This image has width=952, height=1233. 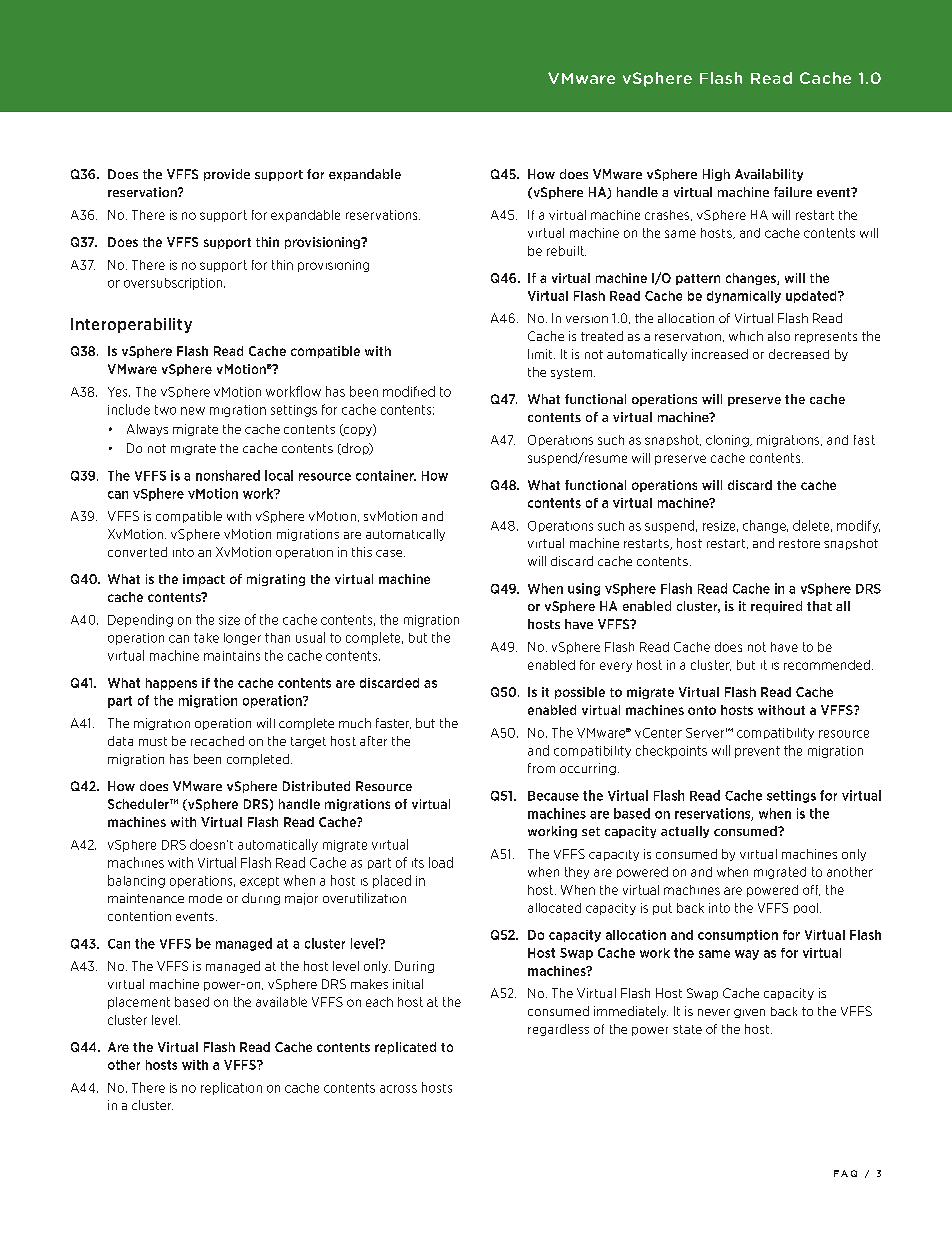 What do you see at coordinates (205, 898) in the image?
I see `mode` at bounding box center [205, 898].
